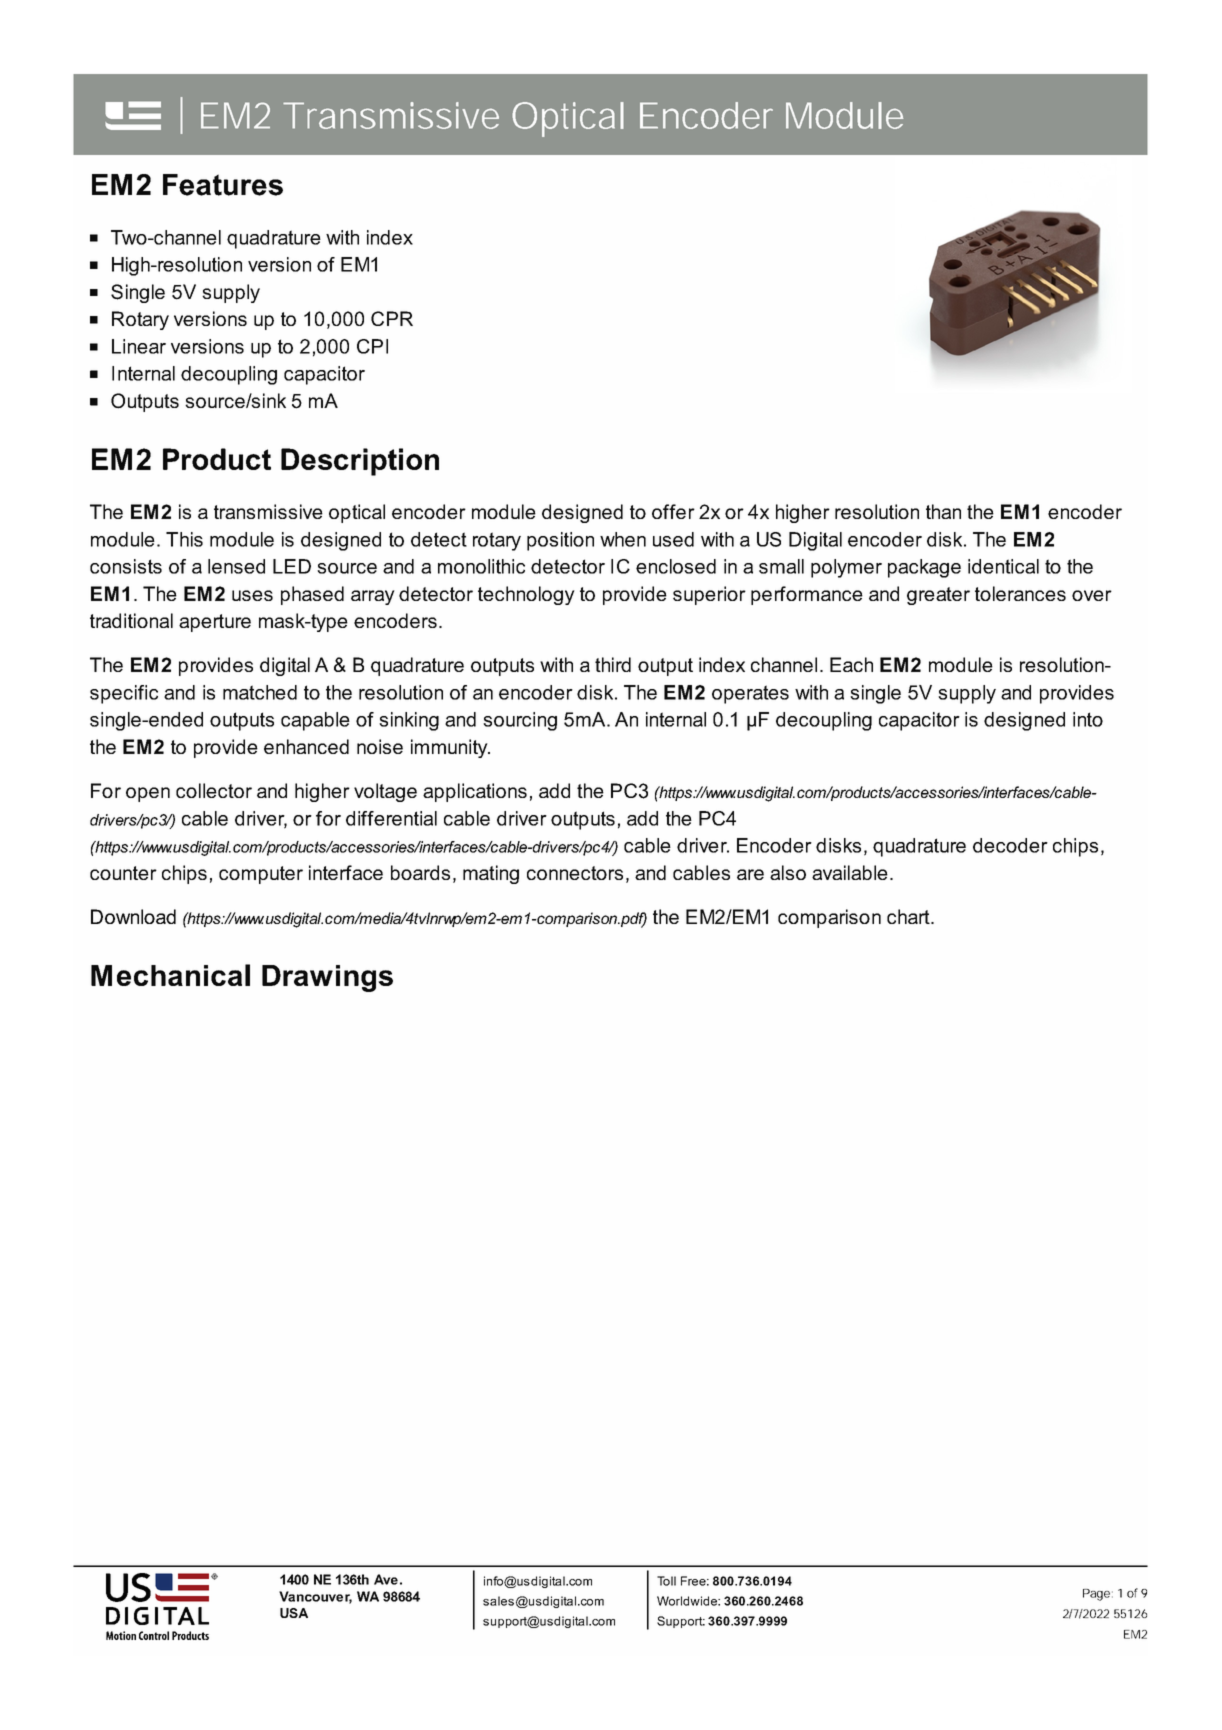  Describe the element at coordinates (294, 1613) in the document. I see `USA` at that location.
